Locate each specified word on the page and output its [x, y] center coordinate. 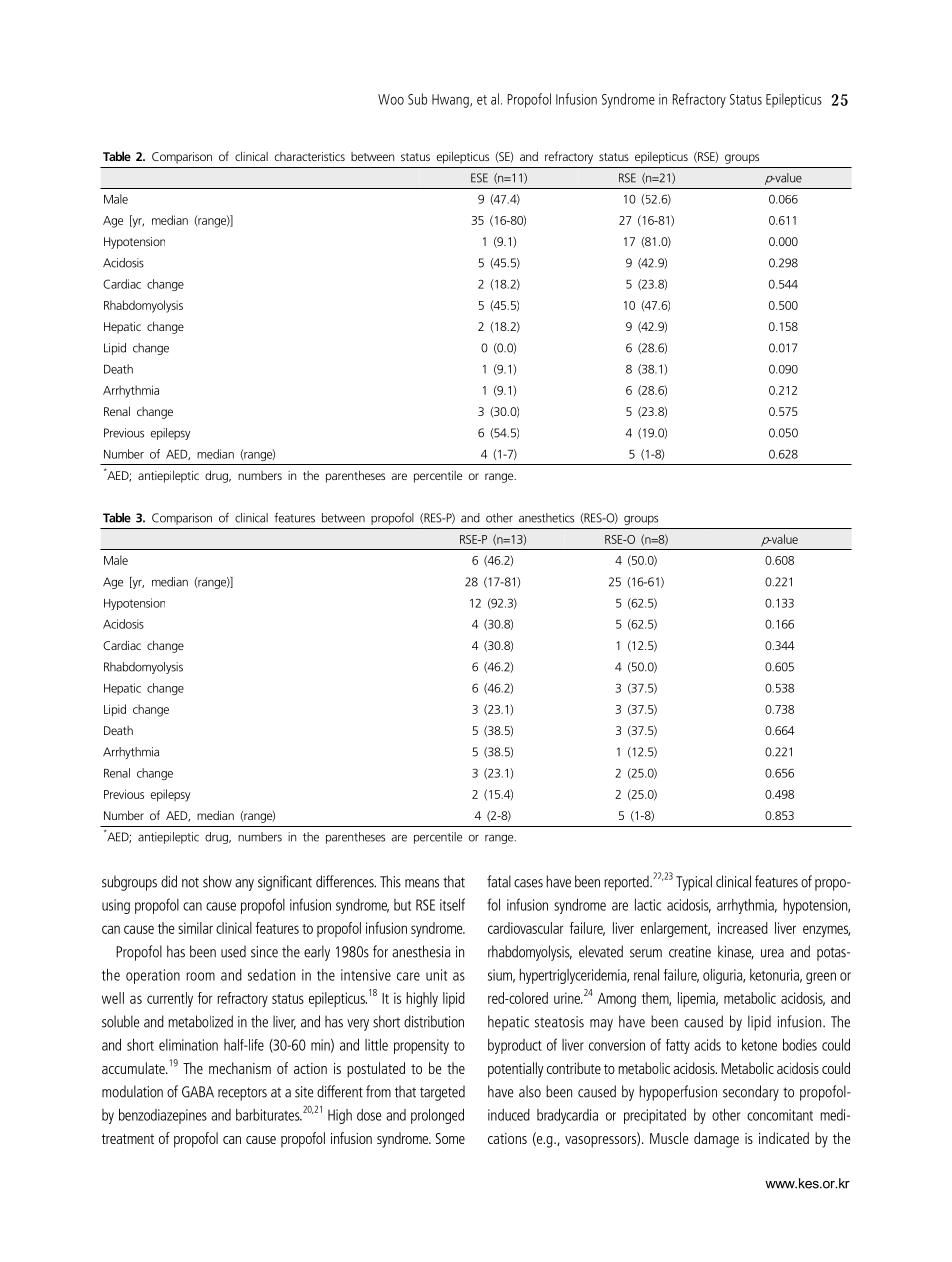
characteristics [310, 156]
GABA [198, 1092]
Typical [694, 883]
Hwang [451, 101]
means [422, 883]
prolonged [437, 1116]
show [217, 881]
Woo [391, 99]
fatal [499, 881]
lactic [648, 905]
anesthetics [546, 518]
